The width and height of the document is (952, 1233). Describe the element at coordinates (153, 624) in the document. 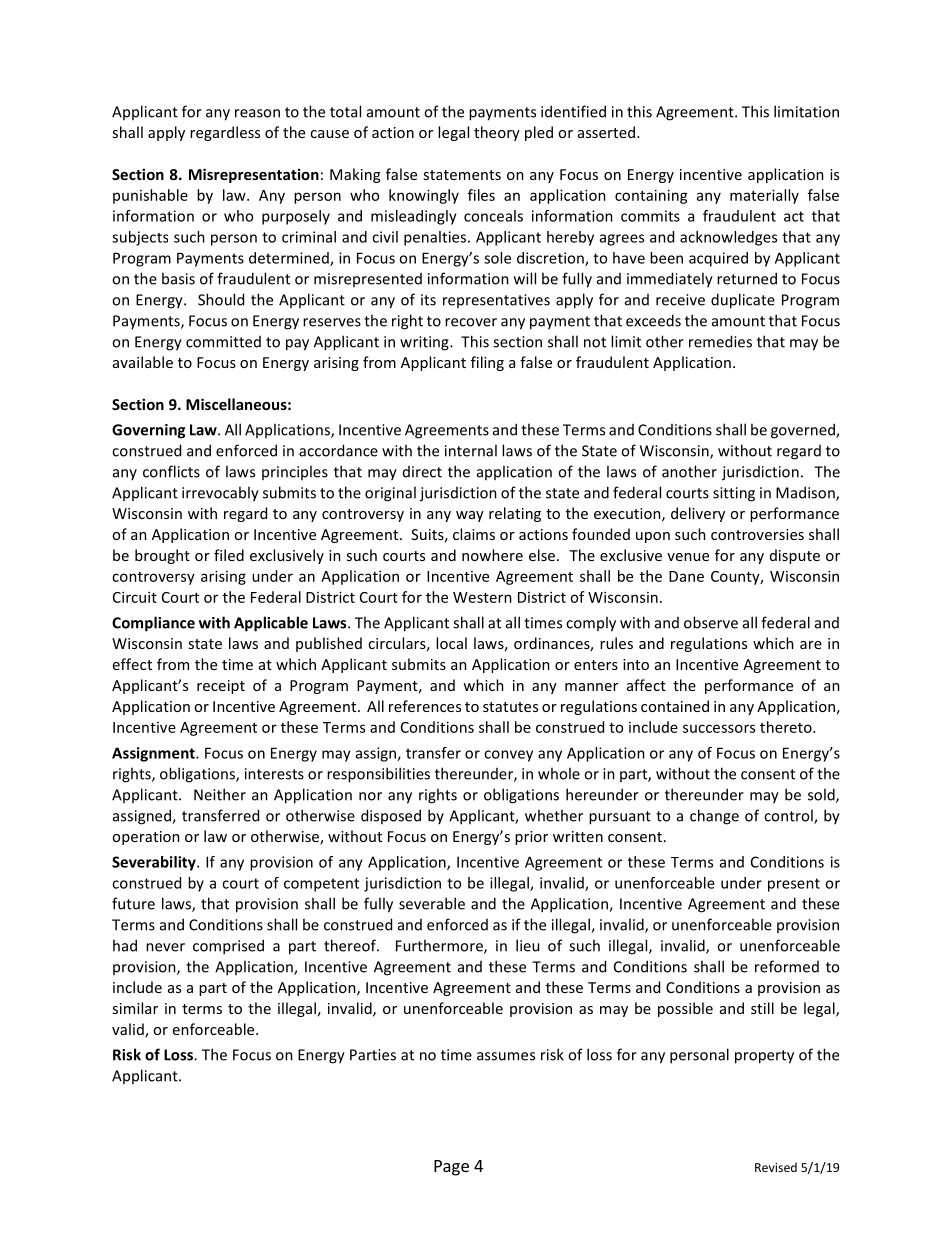

I see `Compliance` at that location.
